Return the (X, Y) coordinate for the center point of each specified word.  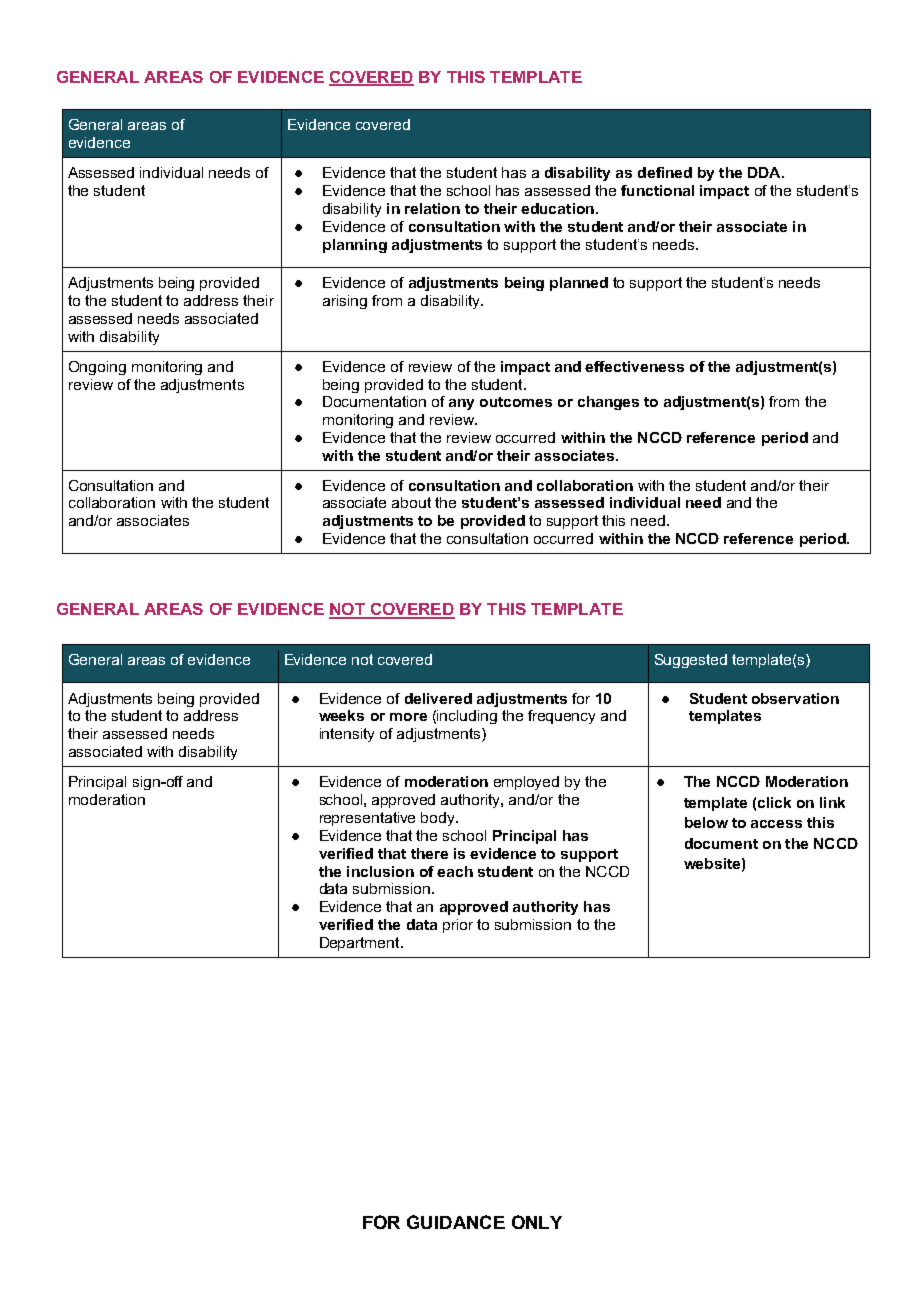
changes (608, 403)
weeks (341, 715)
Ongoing (97, 368)
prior (458, 926)
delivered (438, 698)
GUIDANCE (456, 1222)
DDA (765, 172)
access (776, 824)
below (706, 822)
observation (795, 698)
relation (432, 208)
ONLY (537, 1222)
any (461, 404)
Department (361, 944)
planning (355, 246)
